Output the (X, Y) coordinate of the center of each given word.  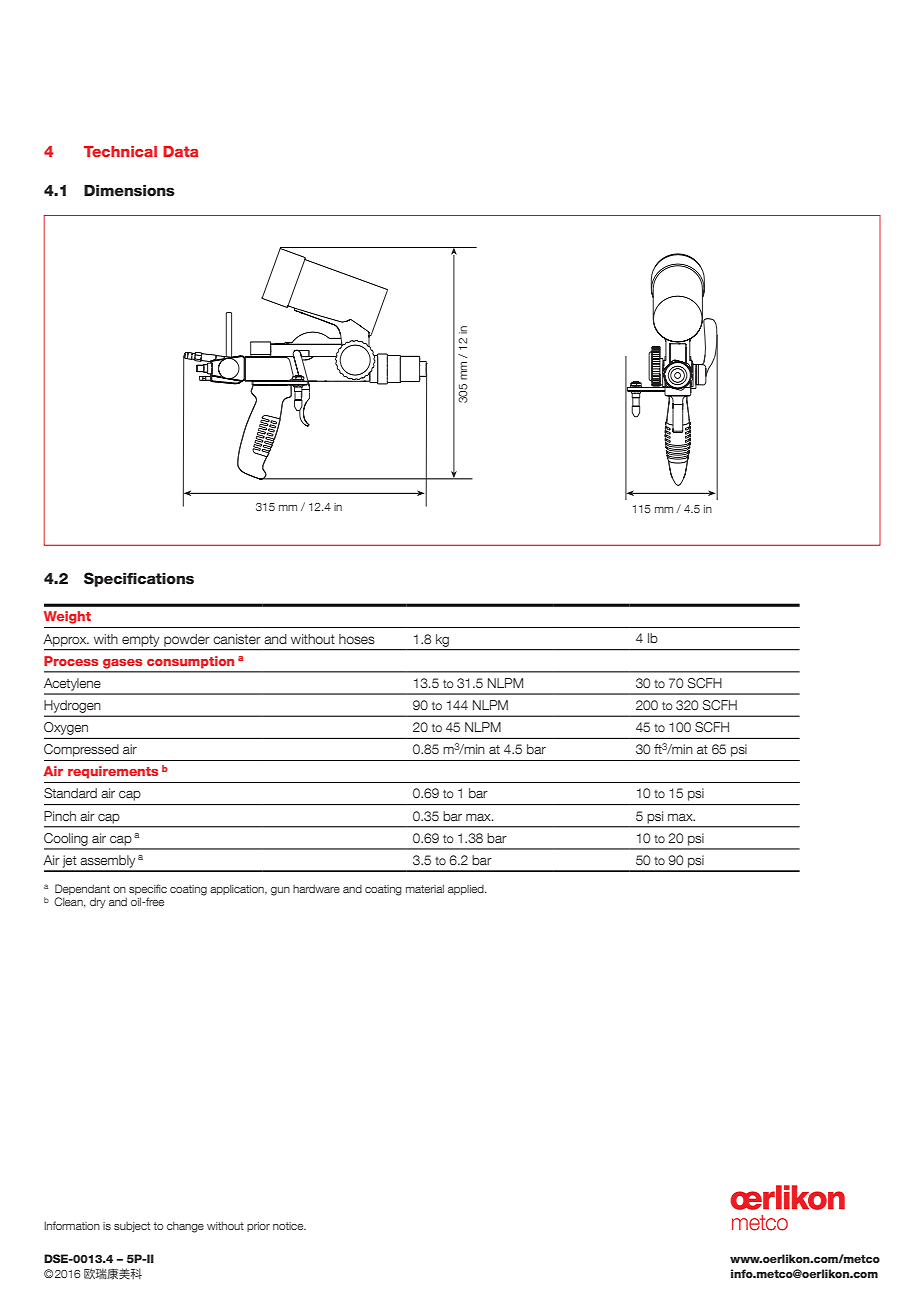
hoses (357, 639)
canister (237, 639)
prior (258, 1227)
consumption (190, 662)
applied (467, 890)
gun (280, 891)
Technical (120, 151)
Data (180, 151)
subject (132, 1227)
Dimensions (129, 191)
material (425, 888)
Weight (67, 617)
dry (98, 902)
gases (122, 663)
